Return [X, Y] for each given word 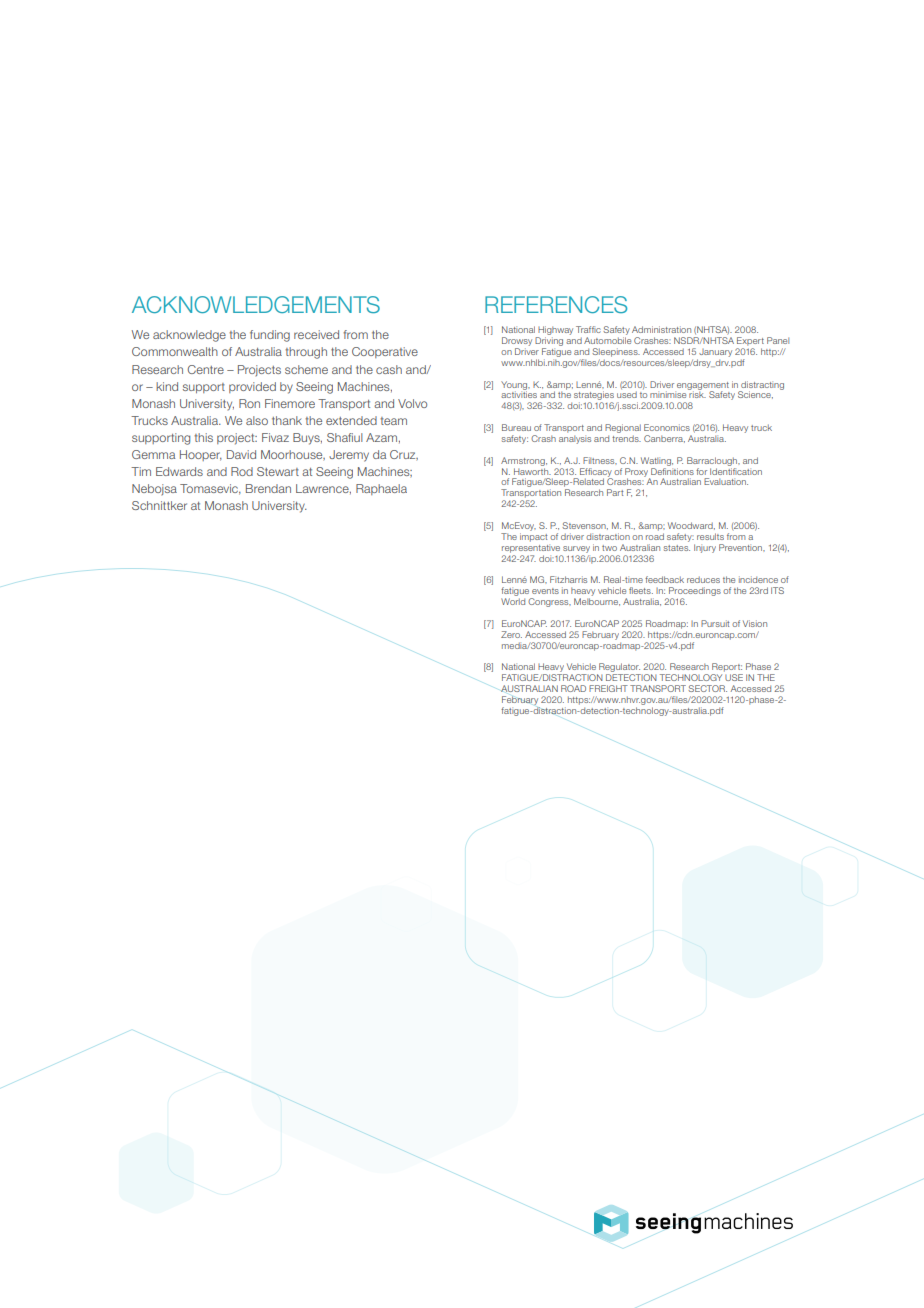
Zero [511, 634]
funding [270, 336]
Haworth [532, 470]
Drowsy [517, 341]
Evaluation [726, 481]
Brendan [268, 488]
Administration [661, 329]
